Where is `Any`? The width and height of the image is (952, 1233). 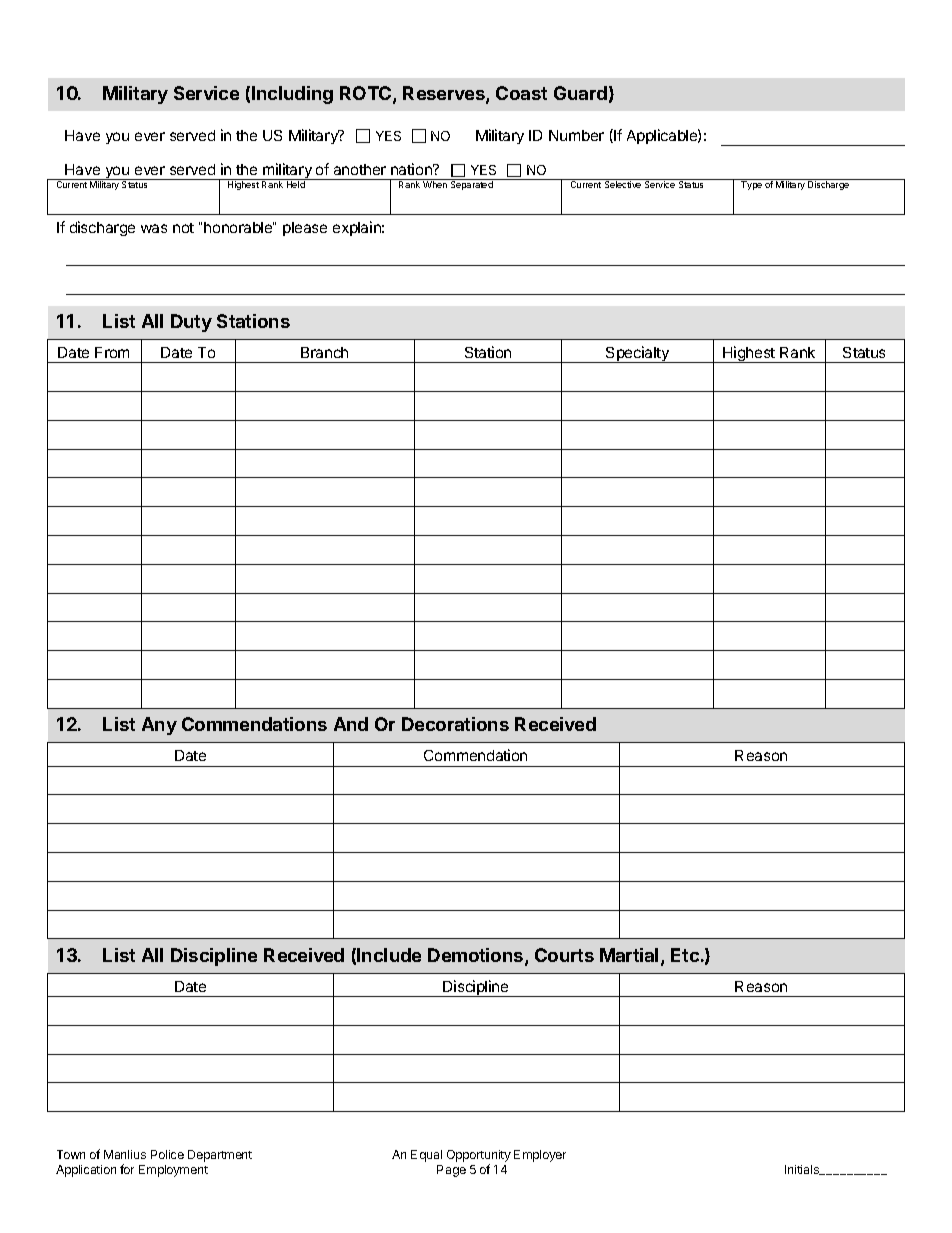 Any is located at coordinates (159, 726).
